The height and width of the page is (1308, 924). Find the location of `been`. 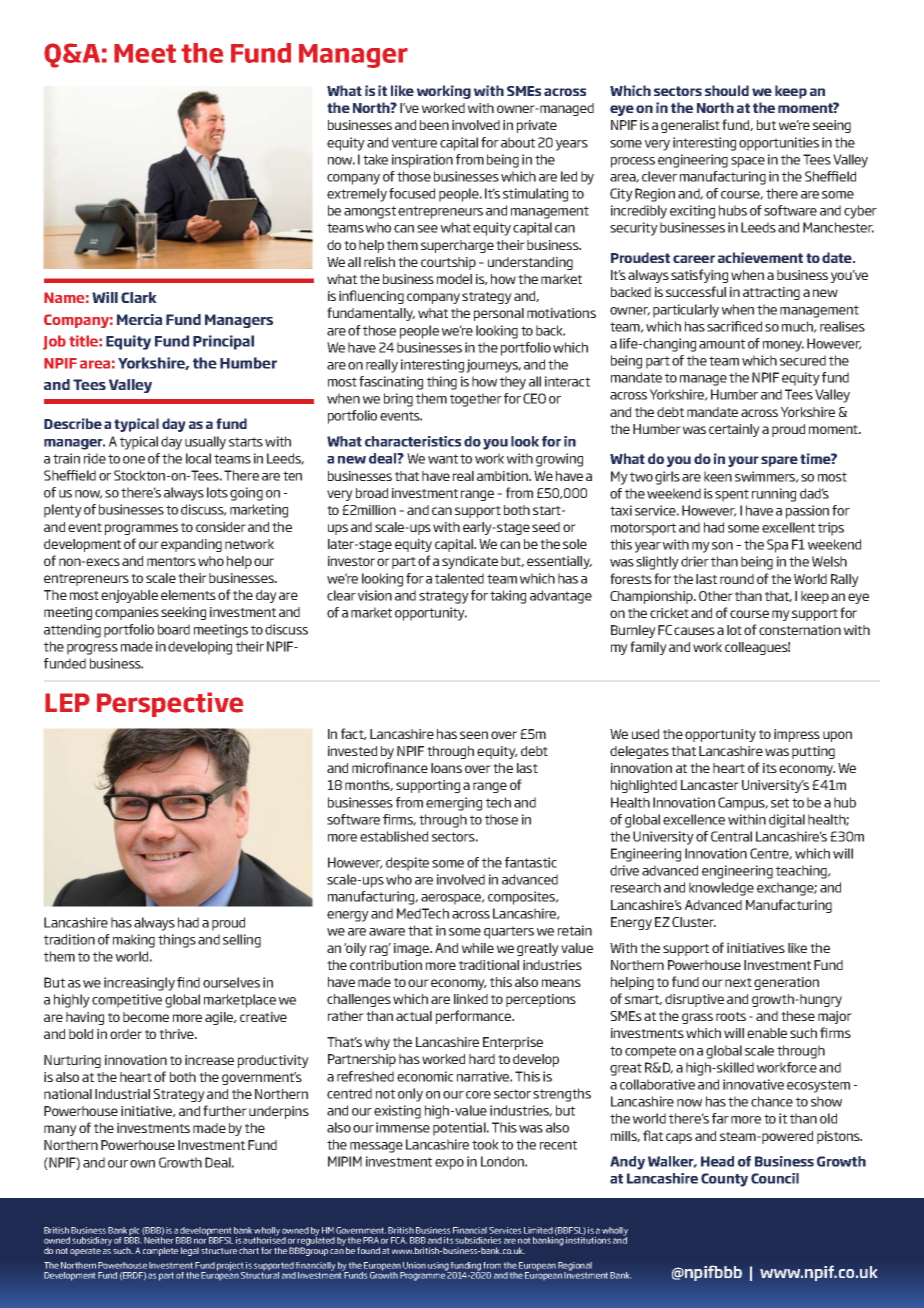

been is located at coordinates (434, 125).
